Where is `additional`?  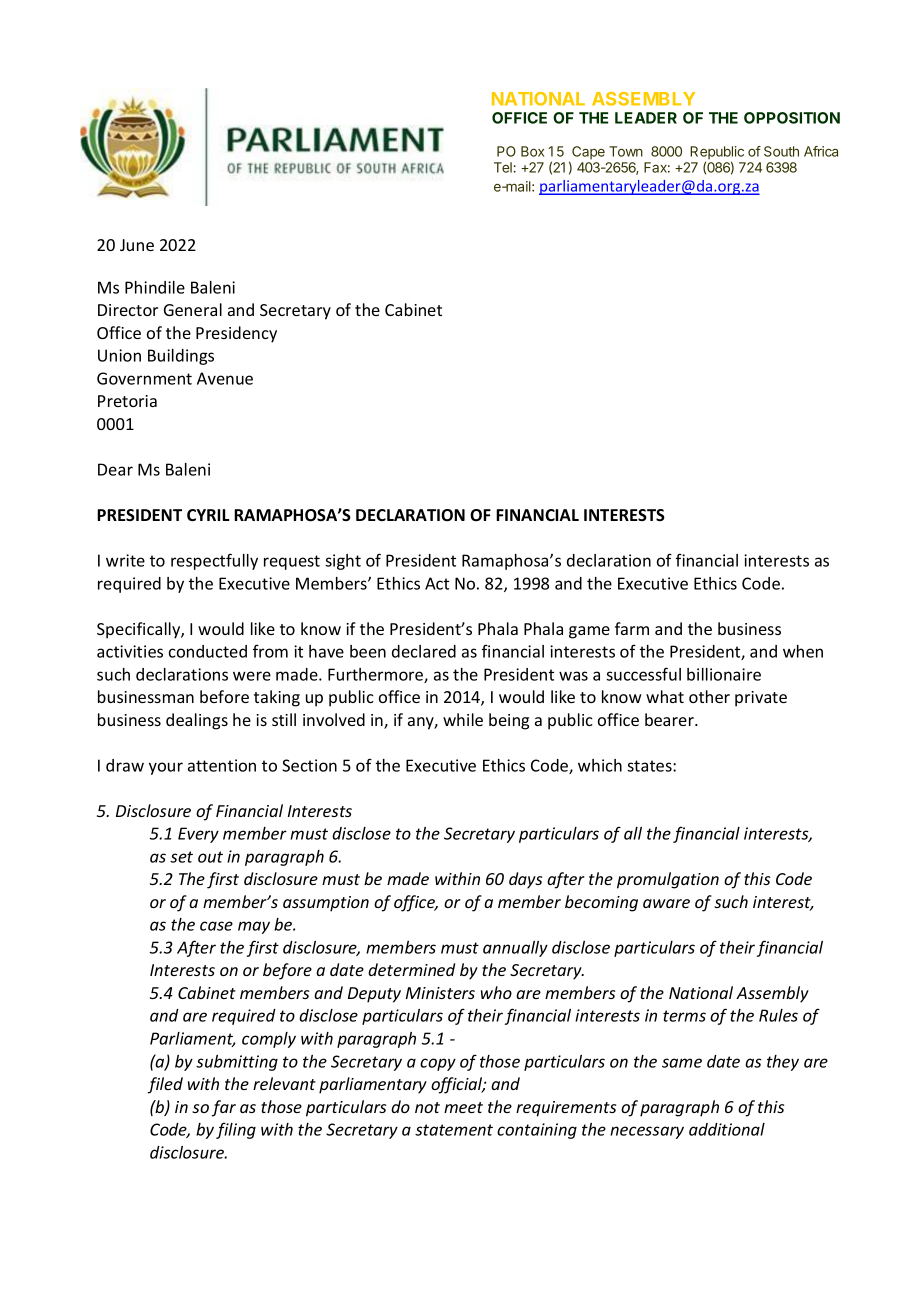
additional is located at coordinates (727, 1129).
